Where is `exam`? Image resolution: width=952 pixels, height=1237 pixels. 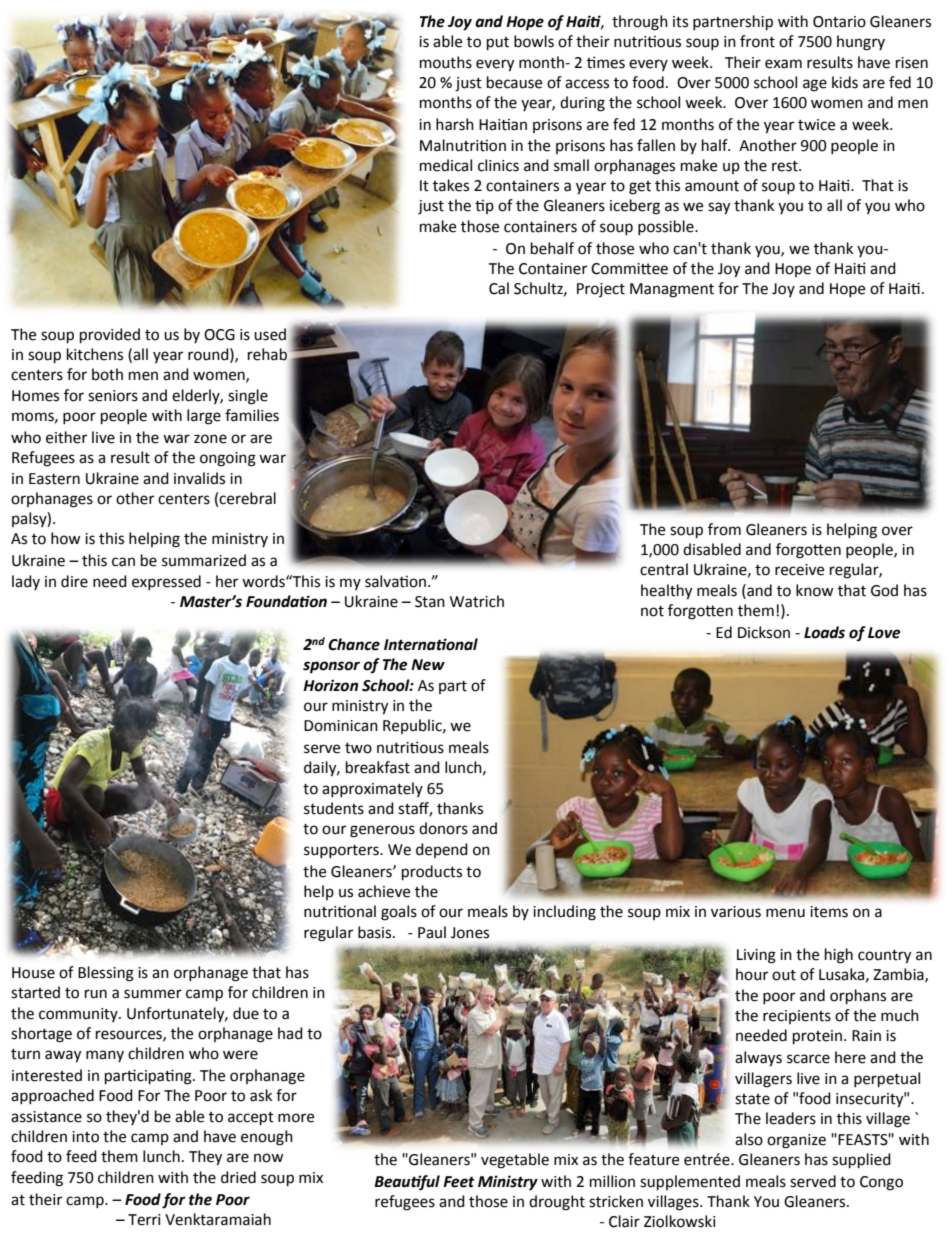 exam is located at coordinates (783, 64).
